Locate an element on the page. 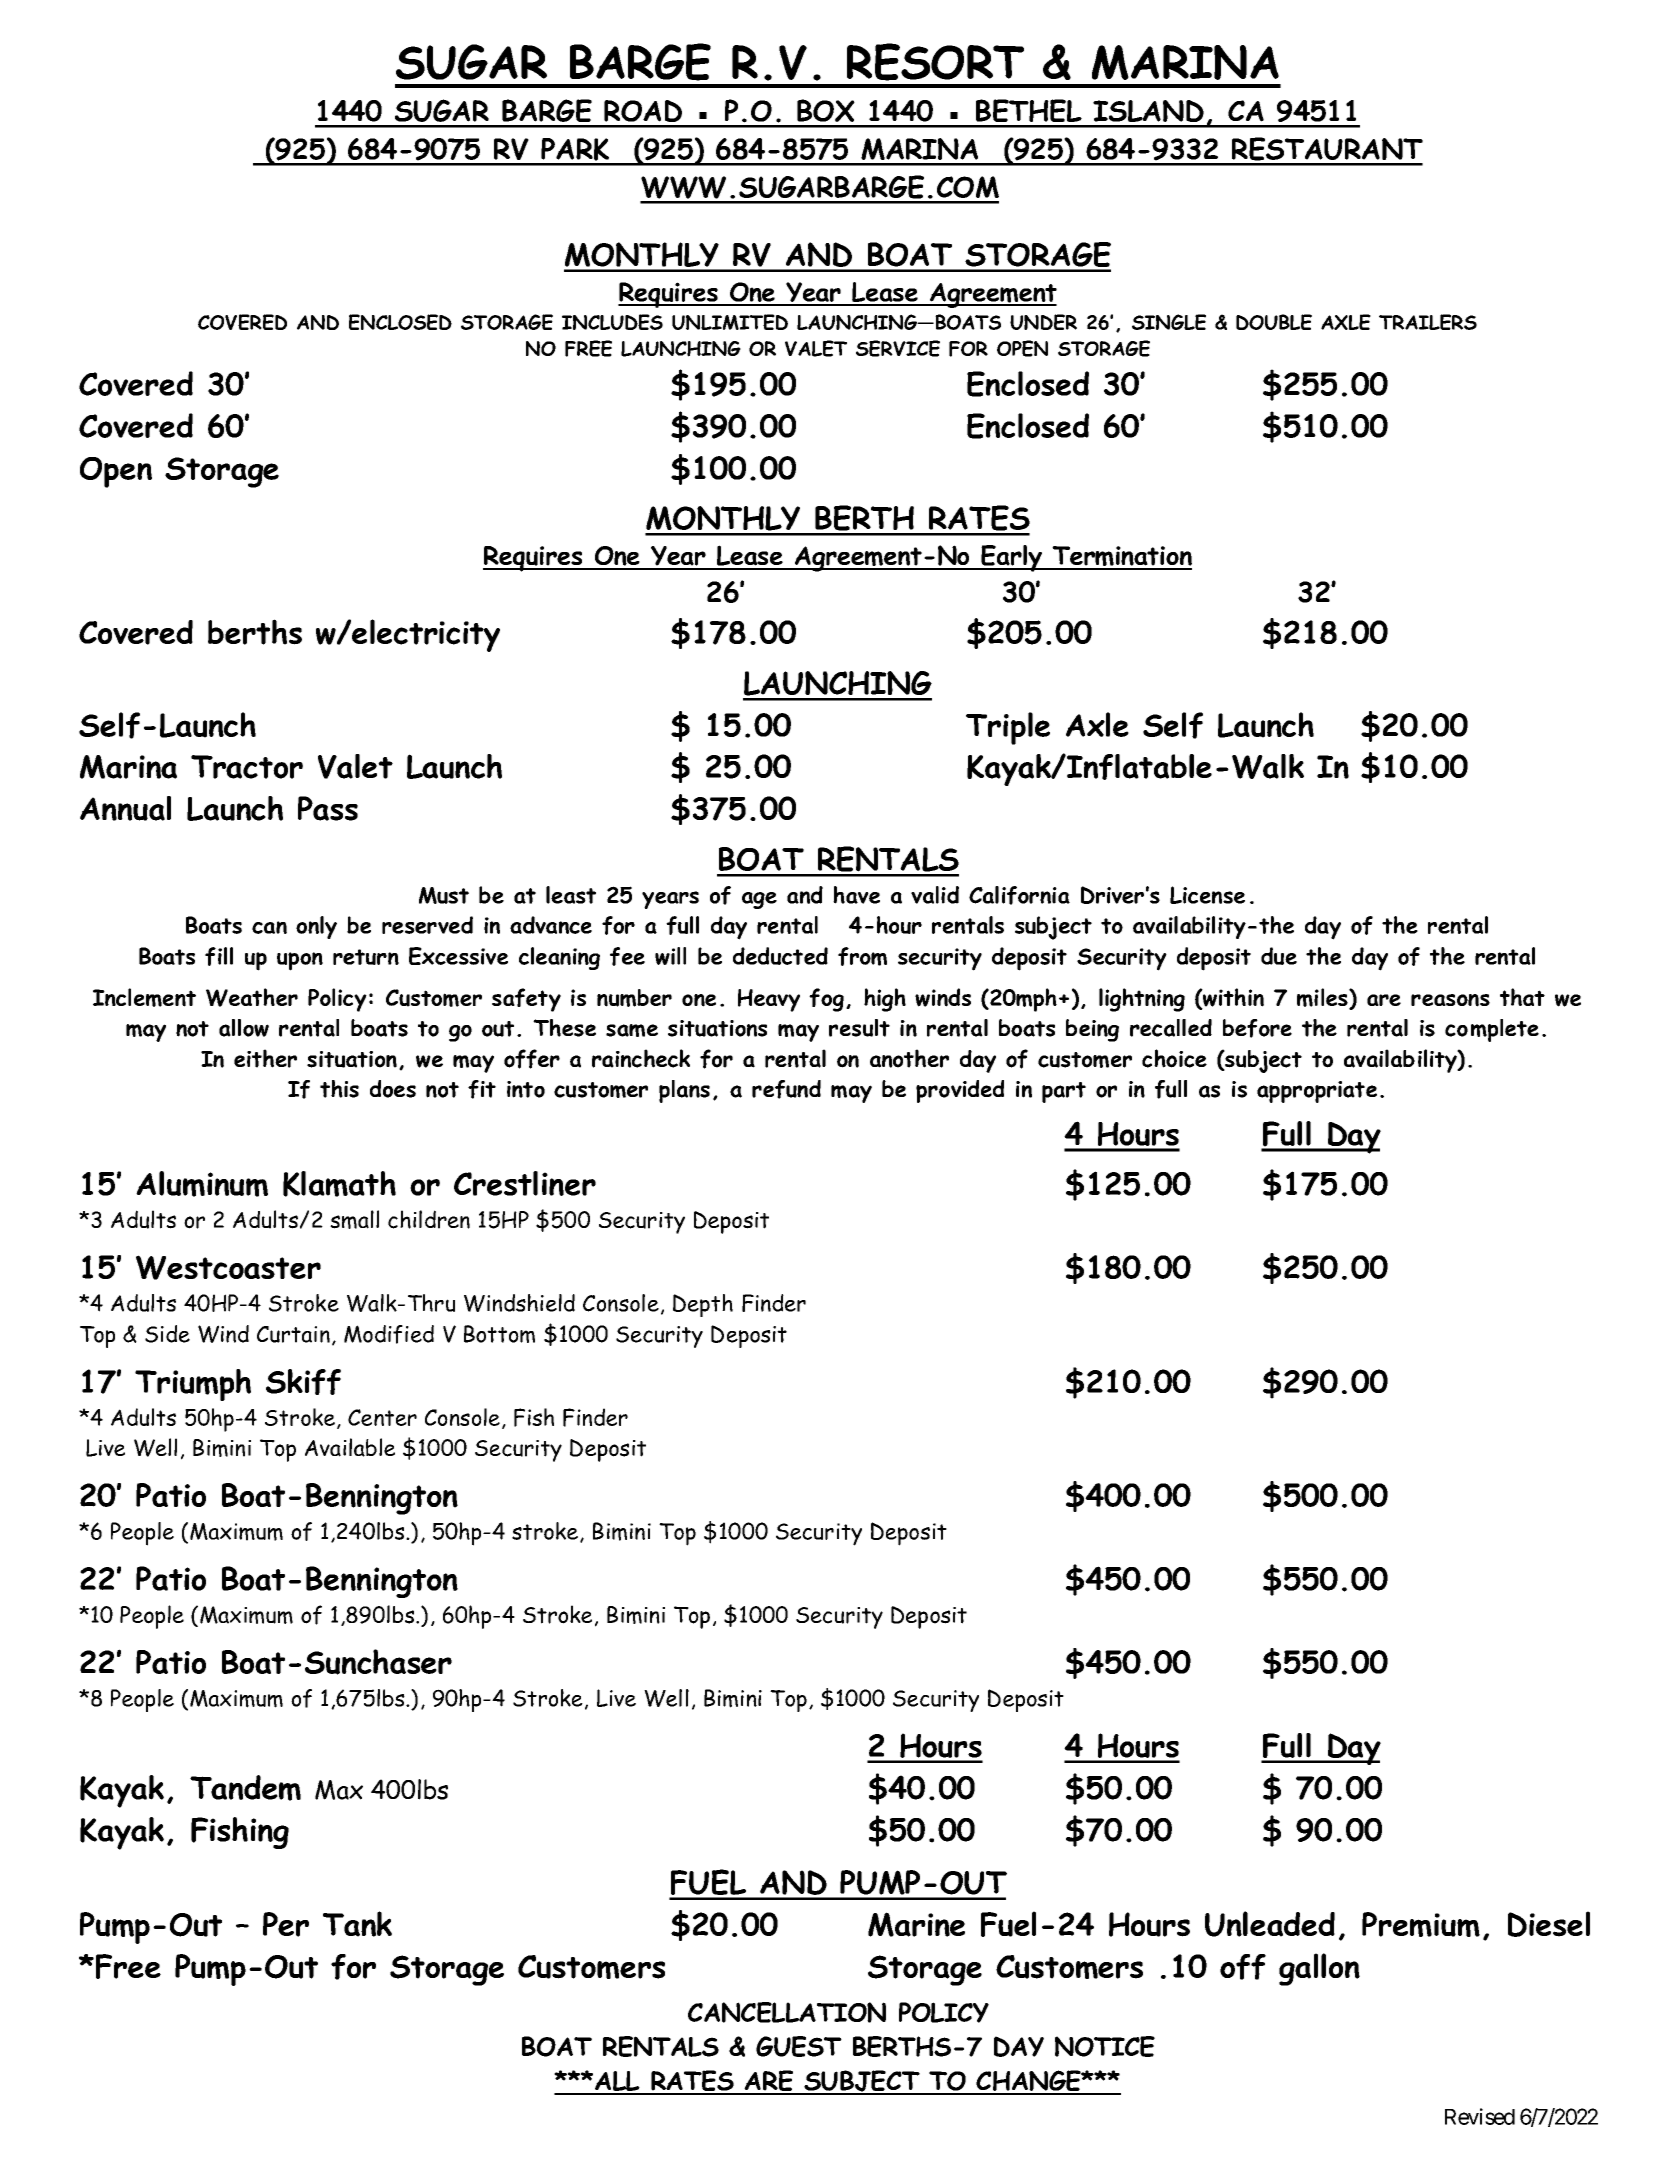 This document has width=1675, height=2168. refund is located at coordinates (786, 1089).
